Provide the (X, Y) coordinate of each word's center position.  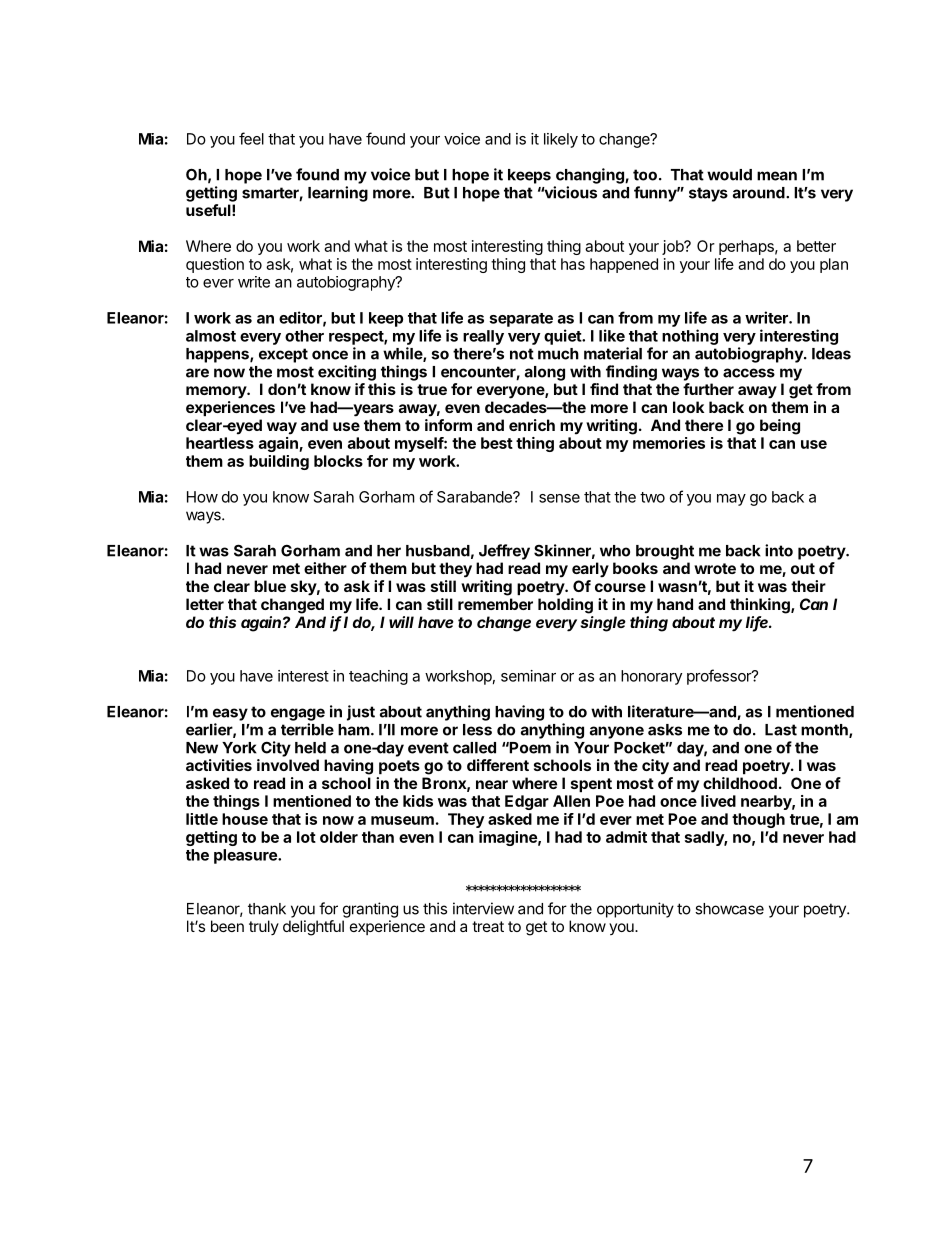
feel (251, 138)
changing (591, 176)
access (749, 373)
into (779, 550)
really (483, 337)
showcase (729, 909)
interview (483, 908)
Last (781, 730)
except (283, 355)
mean (777, 176)
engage (298, 714)
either (325, 568)
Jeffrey (504, 552)
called (474, 748)
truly (264, 927)
